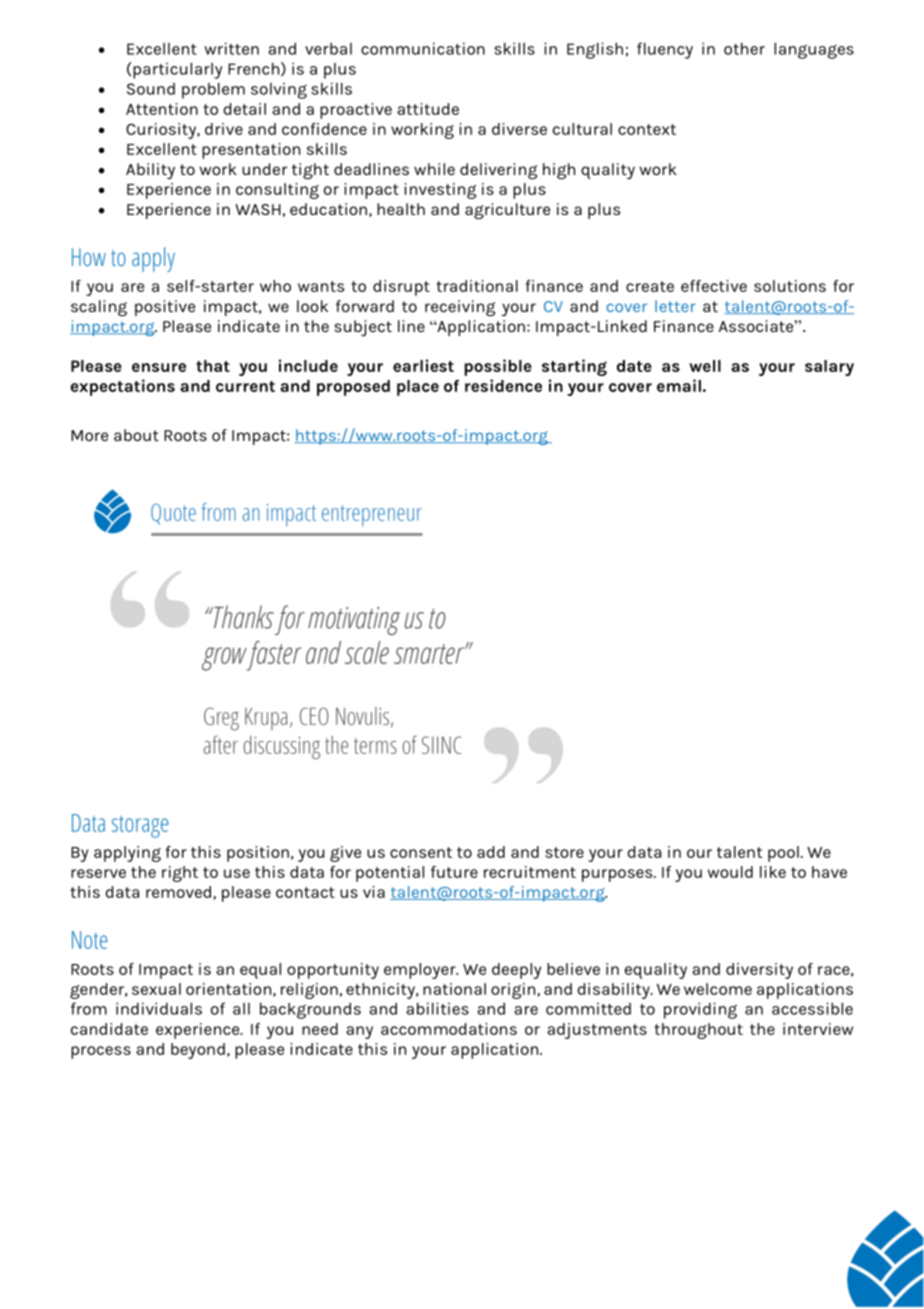  I want to click on effective, so click(714, 286).
